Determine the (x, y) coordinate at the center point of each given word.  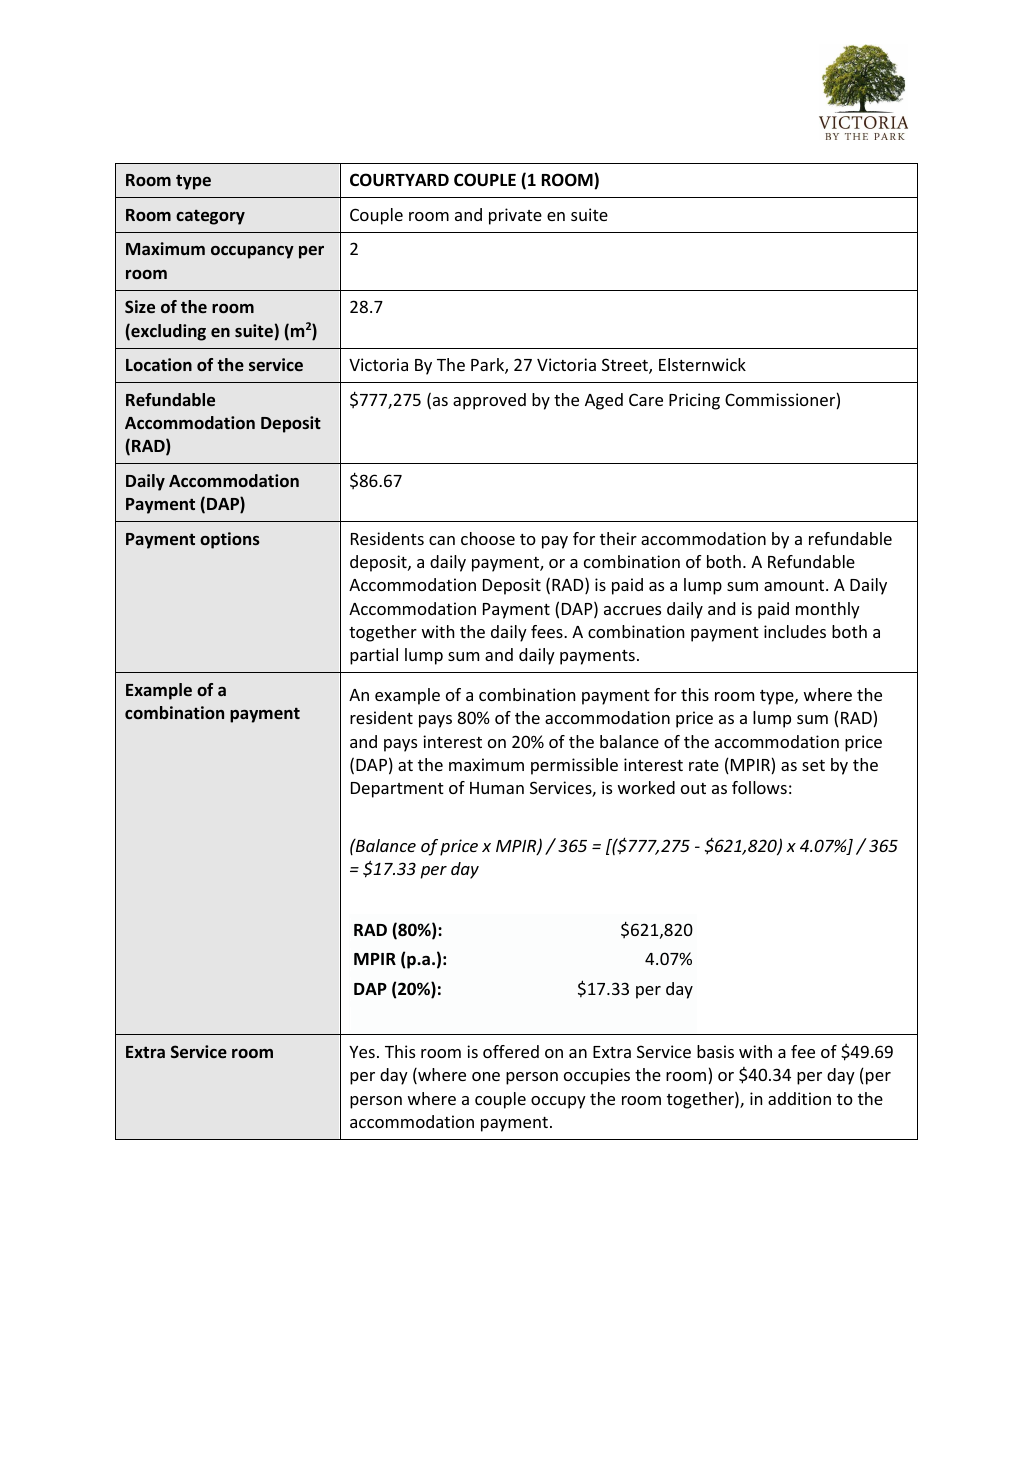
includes (795, 631)
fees (548, 631)
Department (397, 790)
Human (497, 788)
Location (159, 364)
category (210, 217)
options (230, 540)
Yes (362, 1052)
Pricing (694, 401)
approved (489, 401)
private (515, 216)
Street (626, 366)
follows (759, 787)
